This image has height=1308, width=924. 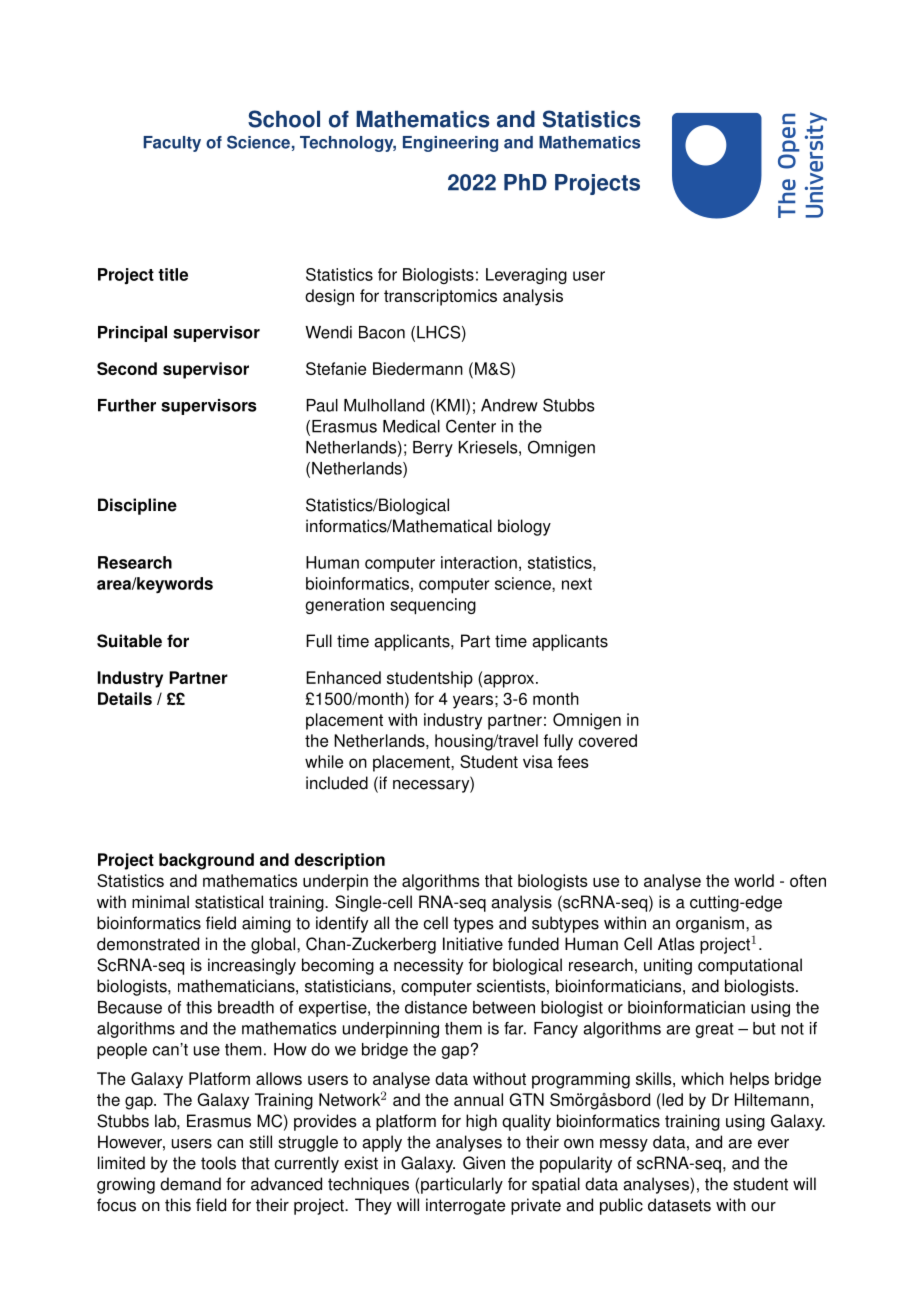 What do you see at coordinates (137, 506) in the image?
I see `Discipline` at bounding box center [137, 506].
